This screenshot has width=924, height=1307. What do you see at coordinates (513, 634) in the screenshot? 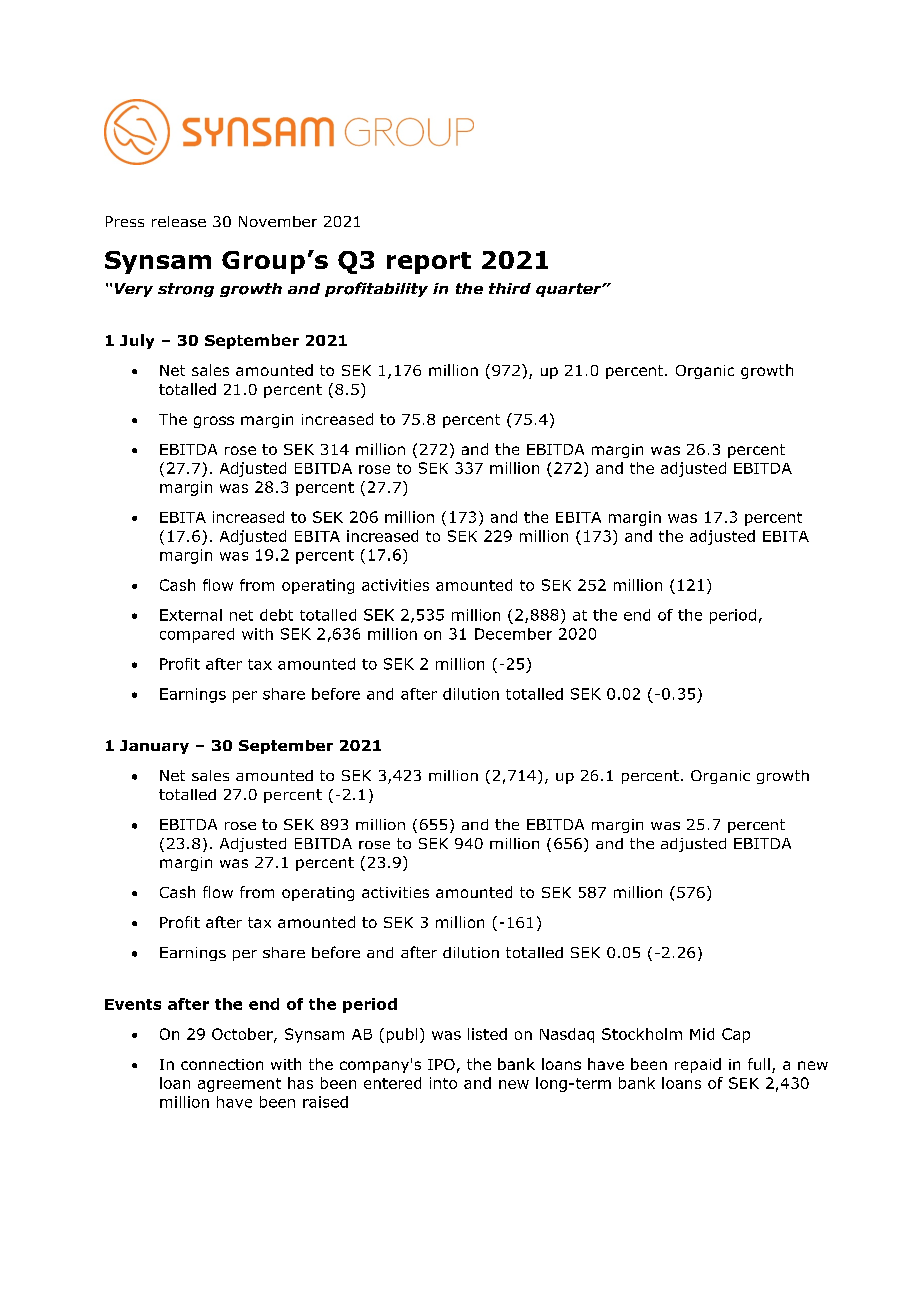
I see `December` at bounding box center [513, 634].
